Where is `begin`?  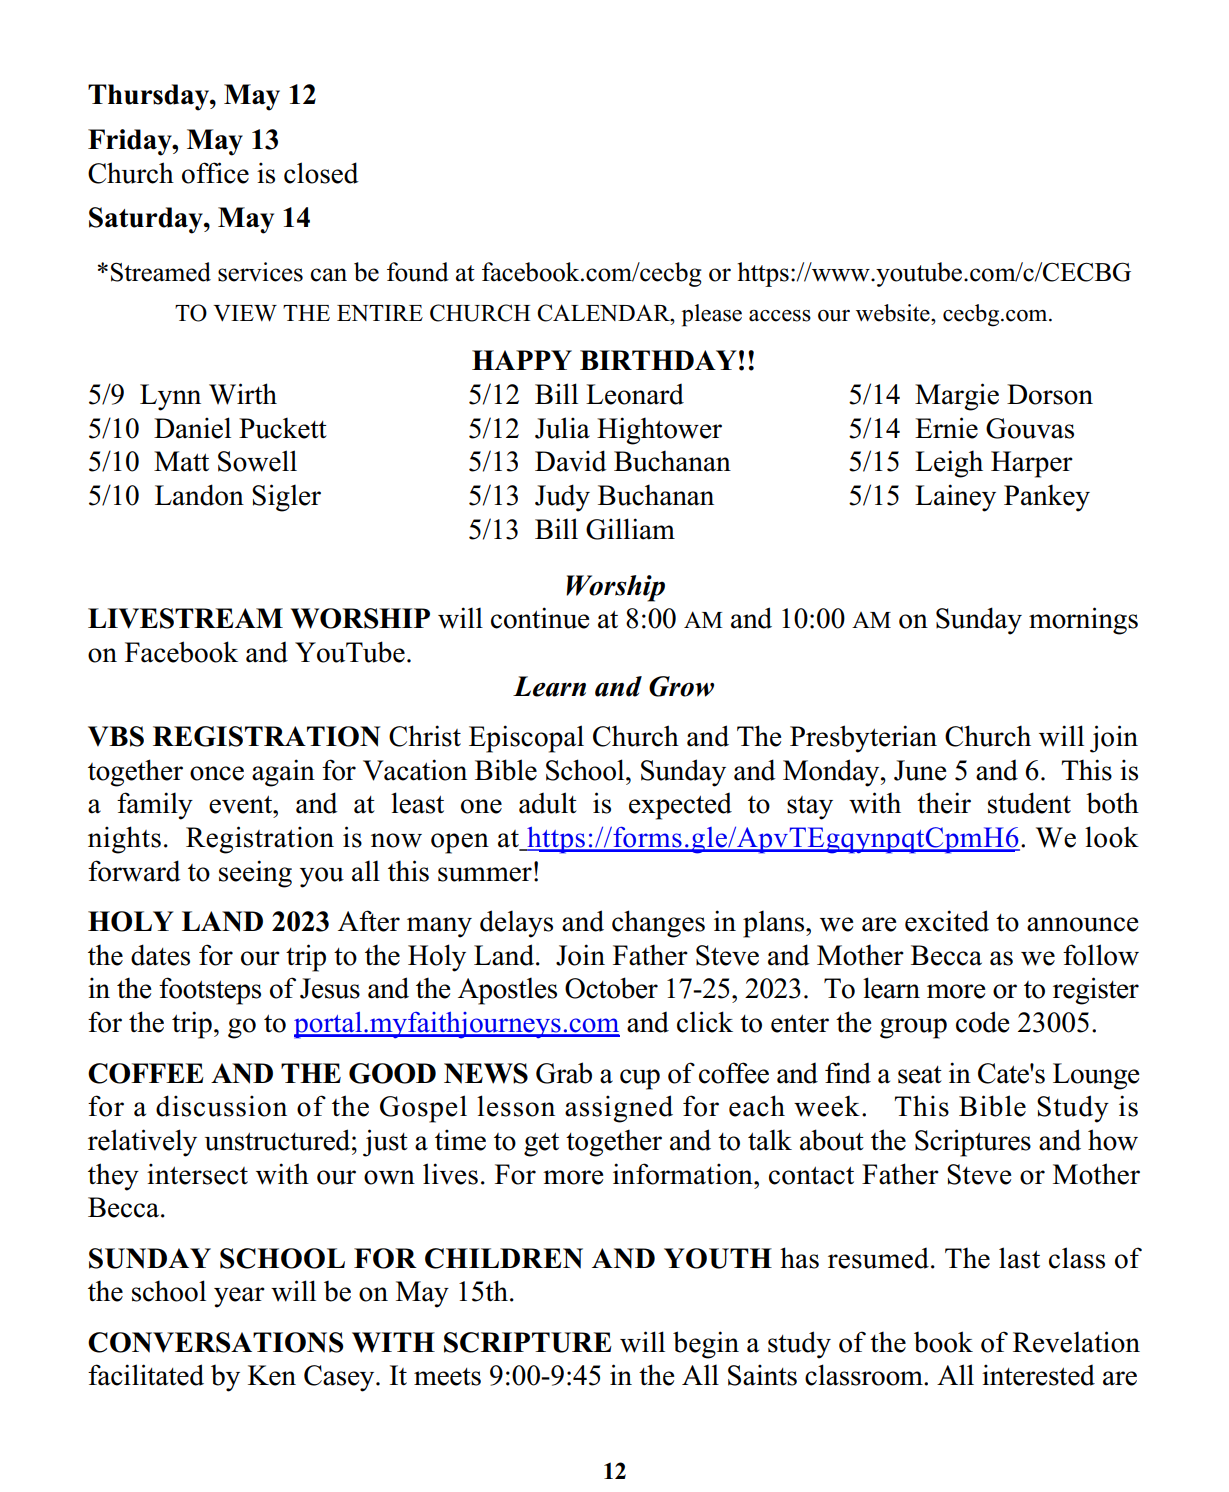
begin is located at coordinates (706, 1345).
